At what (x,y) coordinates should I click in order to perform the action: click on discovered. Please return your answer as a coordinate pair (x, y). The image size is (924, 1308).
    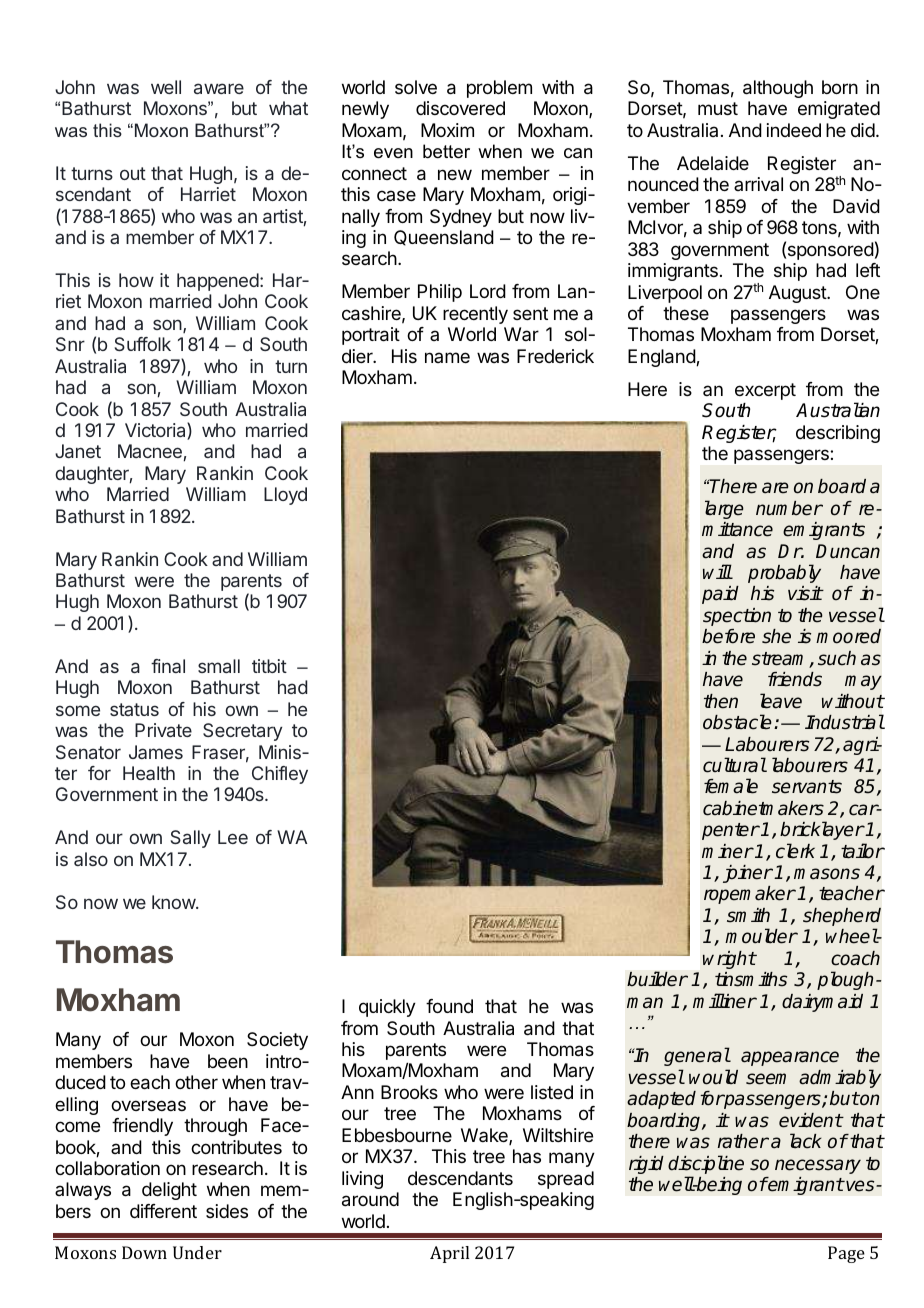
    Looking at the image, I should click on (460, 108).
